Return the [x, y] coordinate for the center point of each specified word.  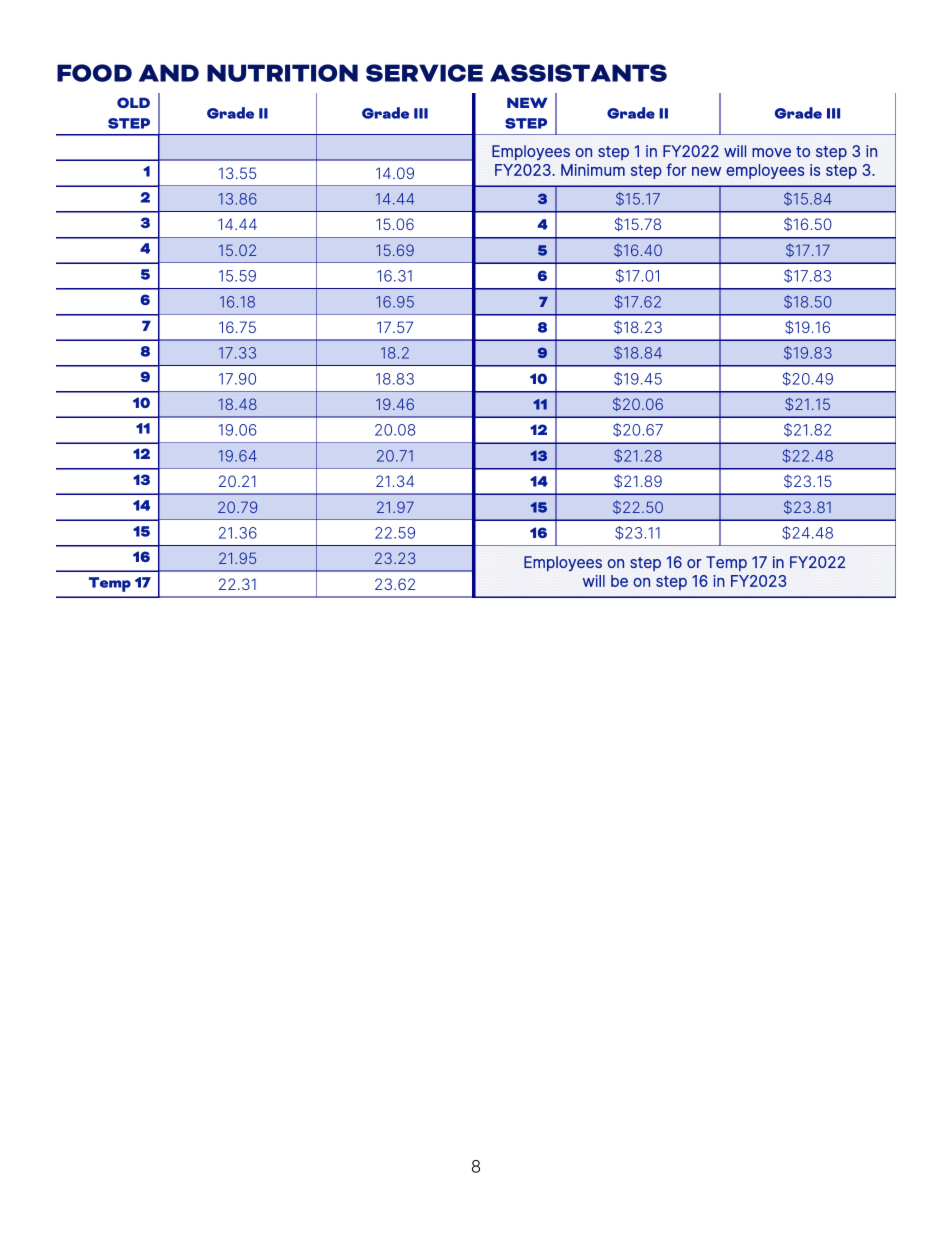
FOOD [94, 73]
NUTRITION [282, 73]
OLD [133, 102]
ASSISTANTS [578, 73]
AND [169, 73]
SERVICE [424, 73]
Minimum [593, 170]
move [771, 152]
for [676, 169]
